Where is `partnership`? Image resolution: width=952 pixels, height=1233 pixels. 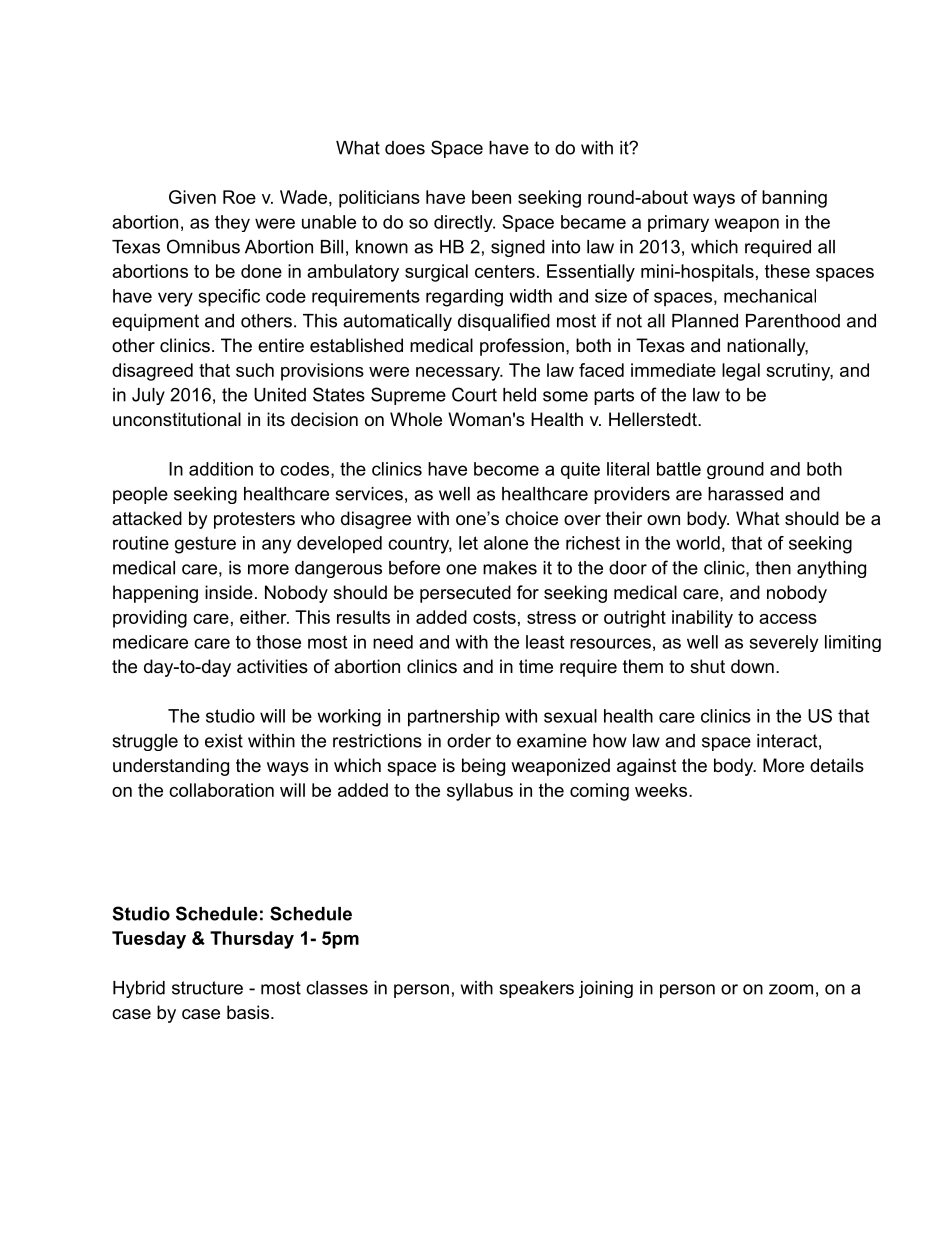 partnership is located at coordinates (454, 718).
